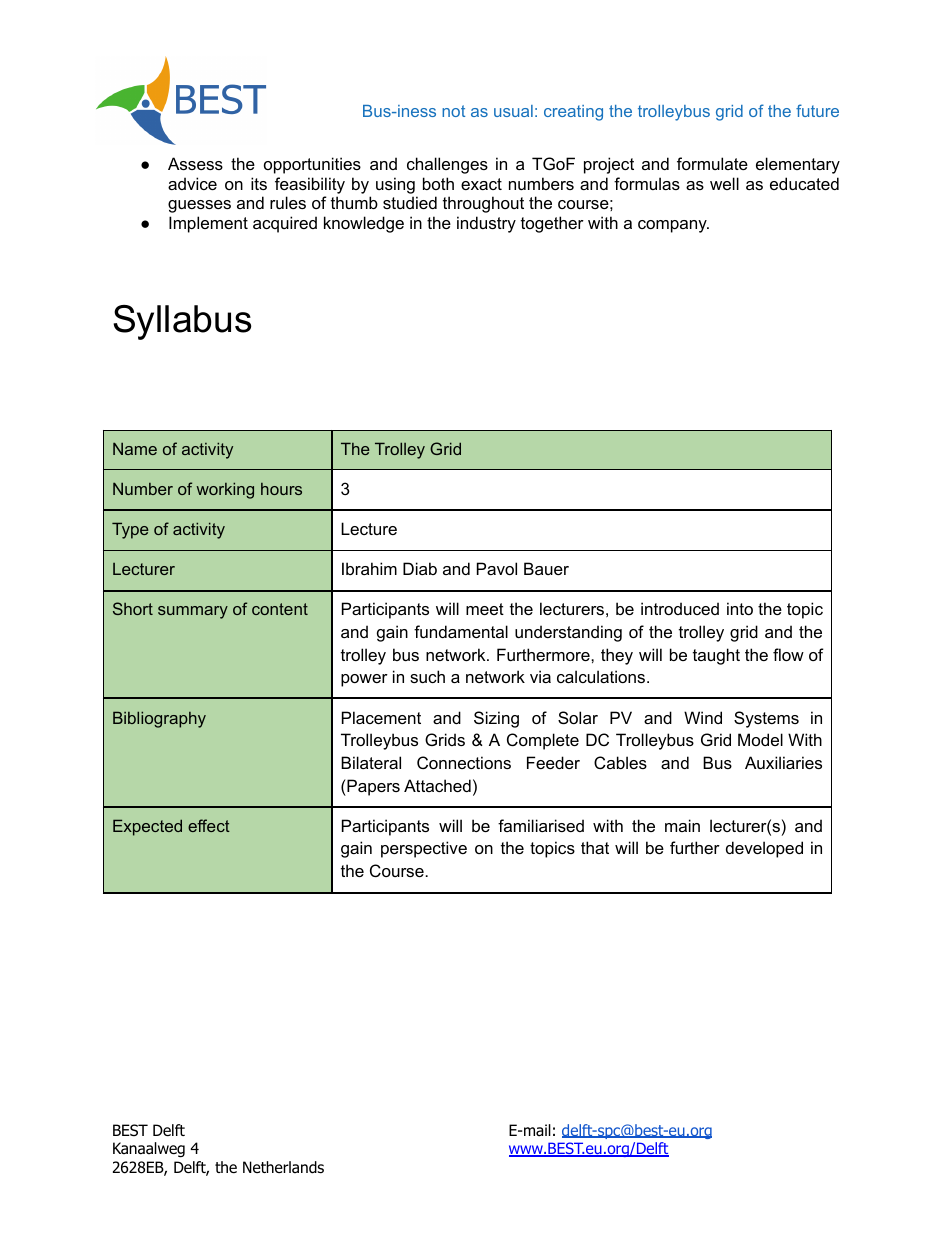  I want to click on Netherlands, so click(283, 1167).
